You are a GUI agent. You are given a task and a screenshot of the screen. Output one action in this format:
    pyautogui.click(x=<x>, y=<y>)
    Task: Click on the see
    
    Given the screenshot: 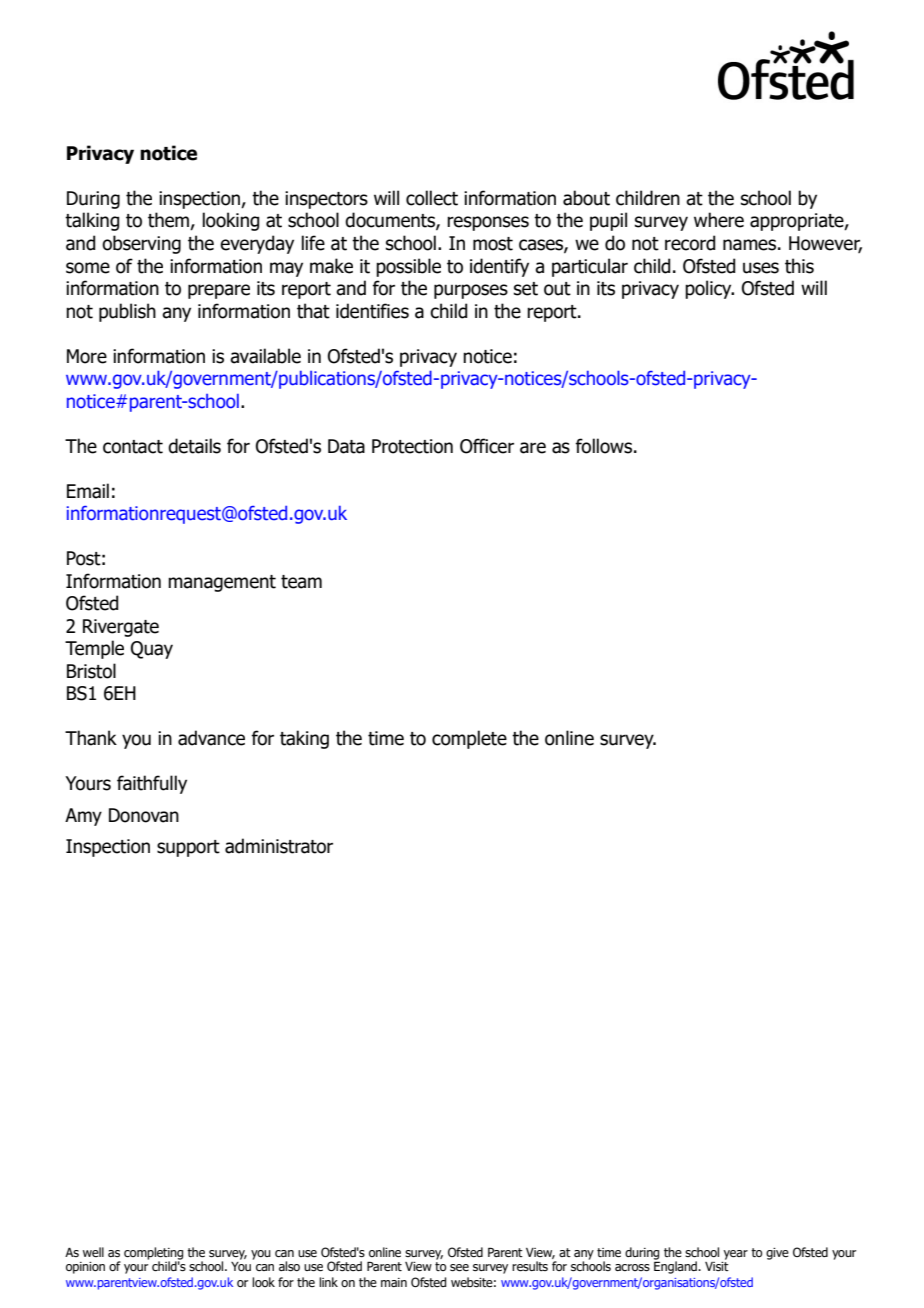 What is the action you would take?
    pyautogui.click(x=459, y=1267)
